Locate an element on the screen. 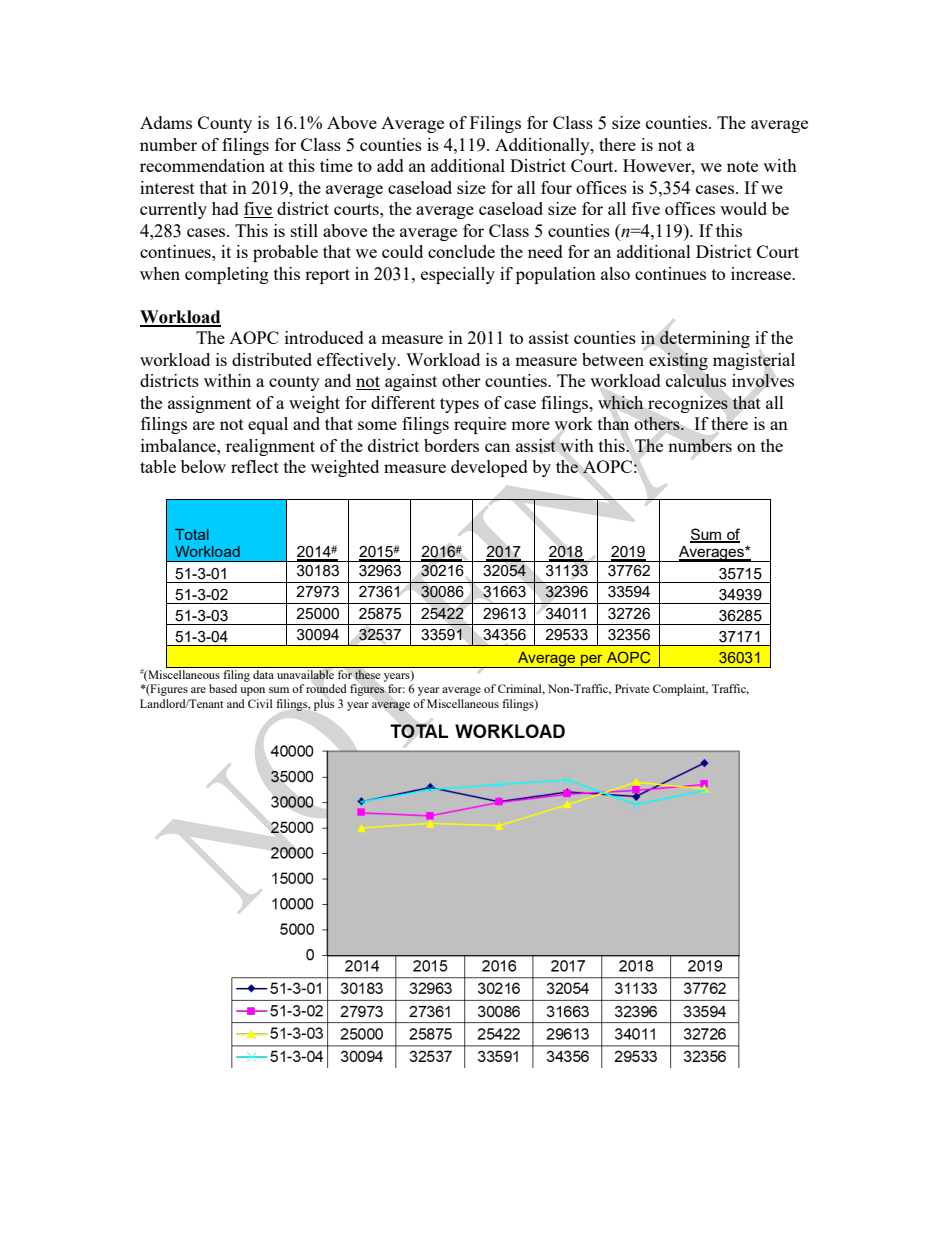 This screenshot has height=1233, width=952. recommendation is located at coordinates (202, 165).
